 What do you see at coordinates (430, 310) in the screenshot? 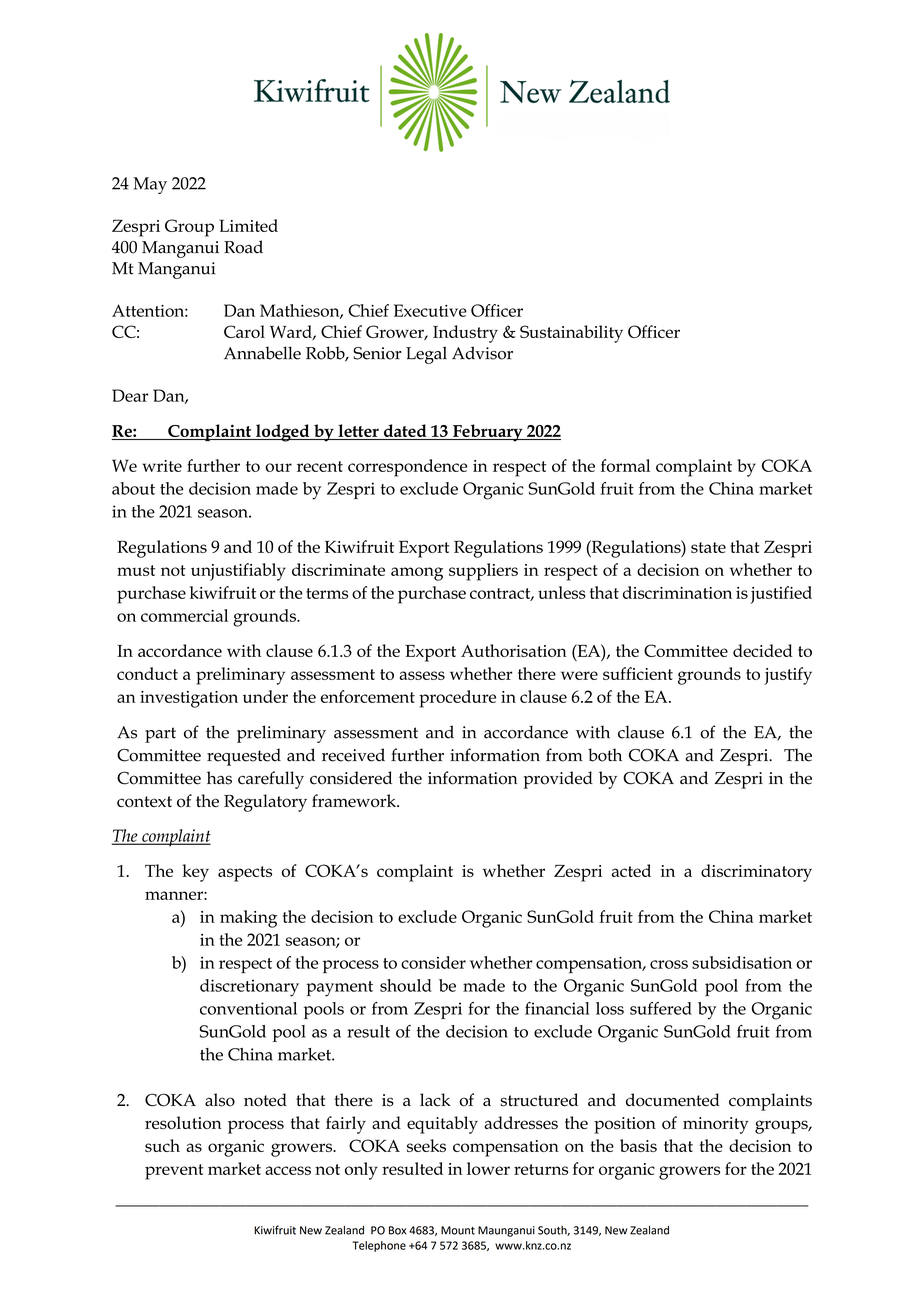
I see `Executive` at bounding box center [430, 310].
